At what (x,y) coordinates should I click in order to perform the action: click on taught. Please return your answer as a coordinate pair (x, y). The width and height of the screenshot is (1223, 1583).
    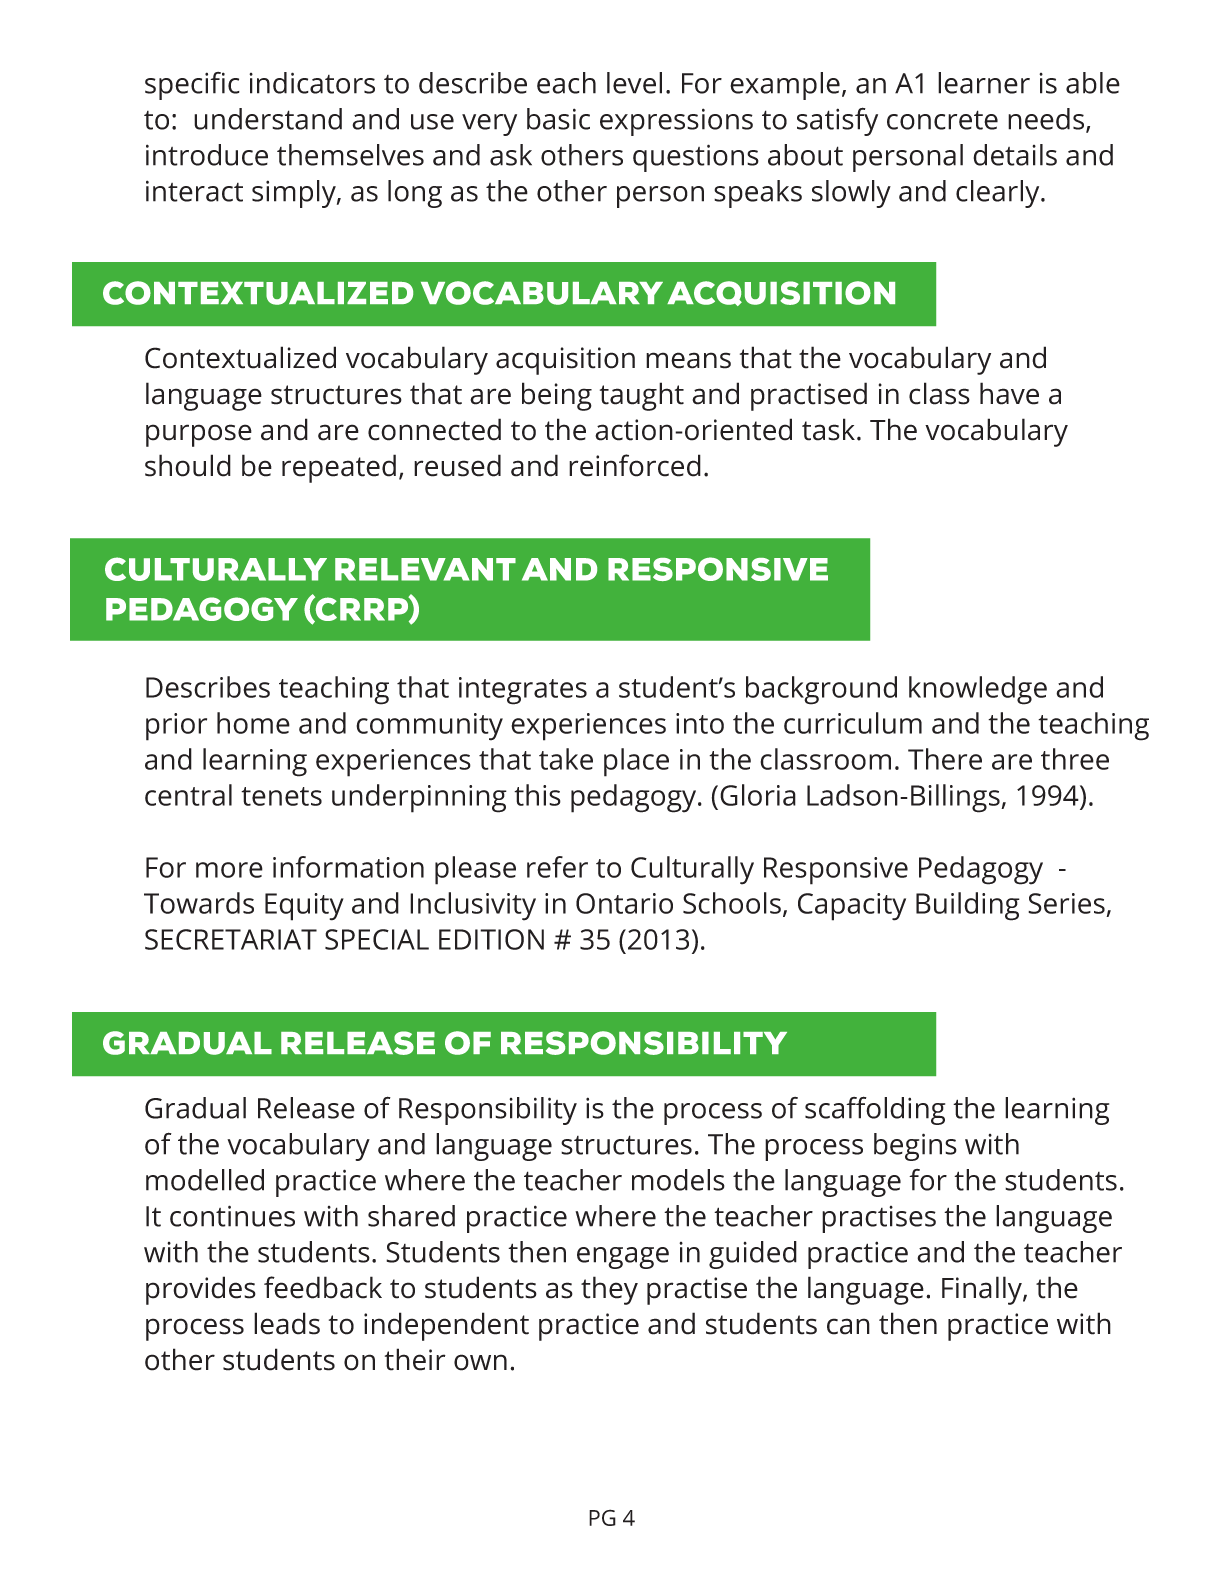
    Looking at the image, I should click on (642, 396).
